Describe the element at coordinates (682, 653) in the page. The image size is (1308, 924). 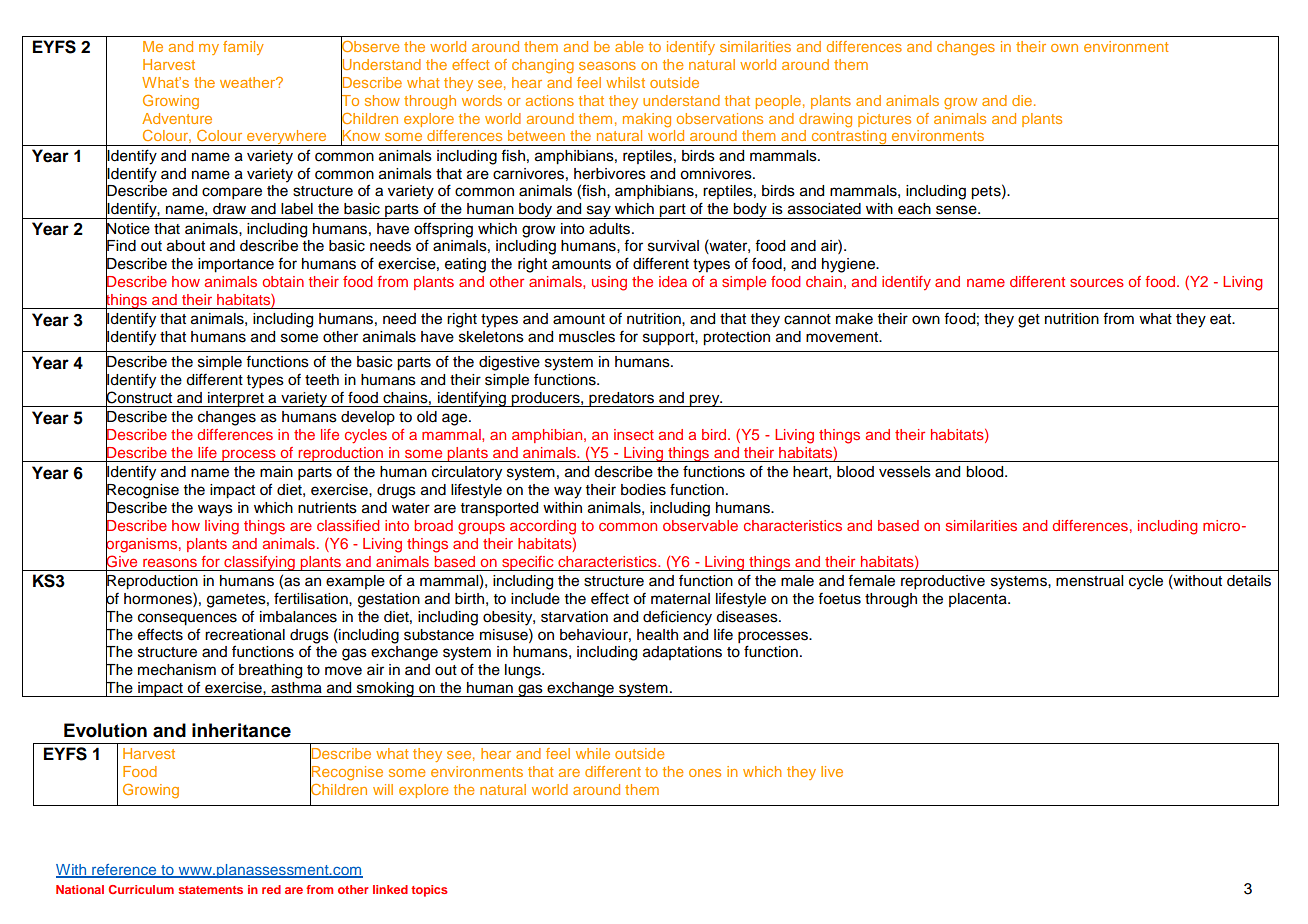
I see `adaptations` at that location.
